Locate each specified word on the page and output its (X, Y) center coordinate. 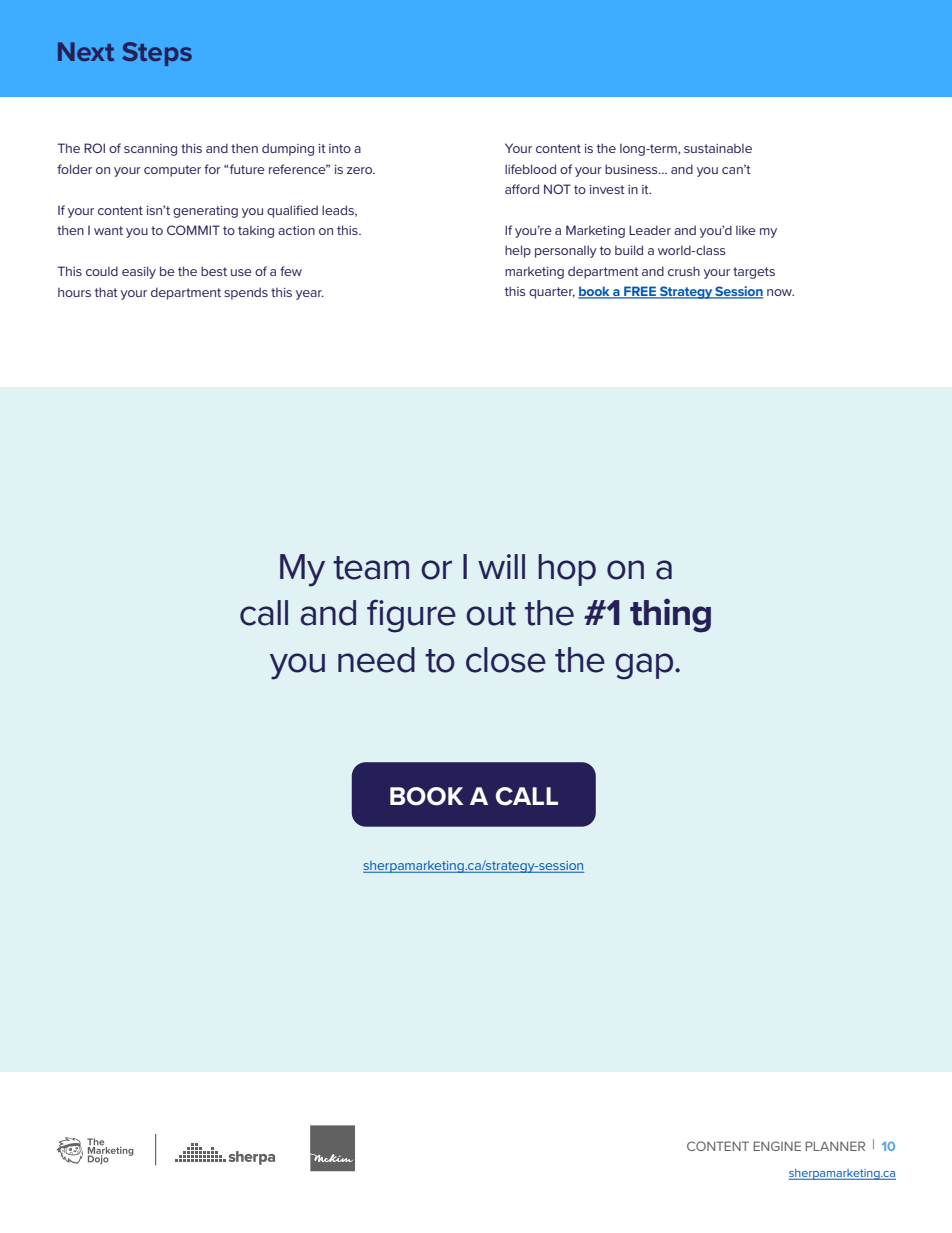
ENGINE (777, 1146)
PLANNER (835, 1146)
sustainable (718, 148)
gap (645, 666)
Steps (157, 54)
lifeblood (530, 169)
